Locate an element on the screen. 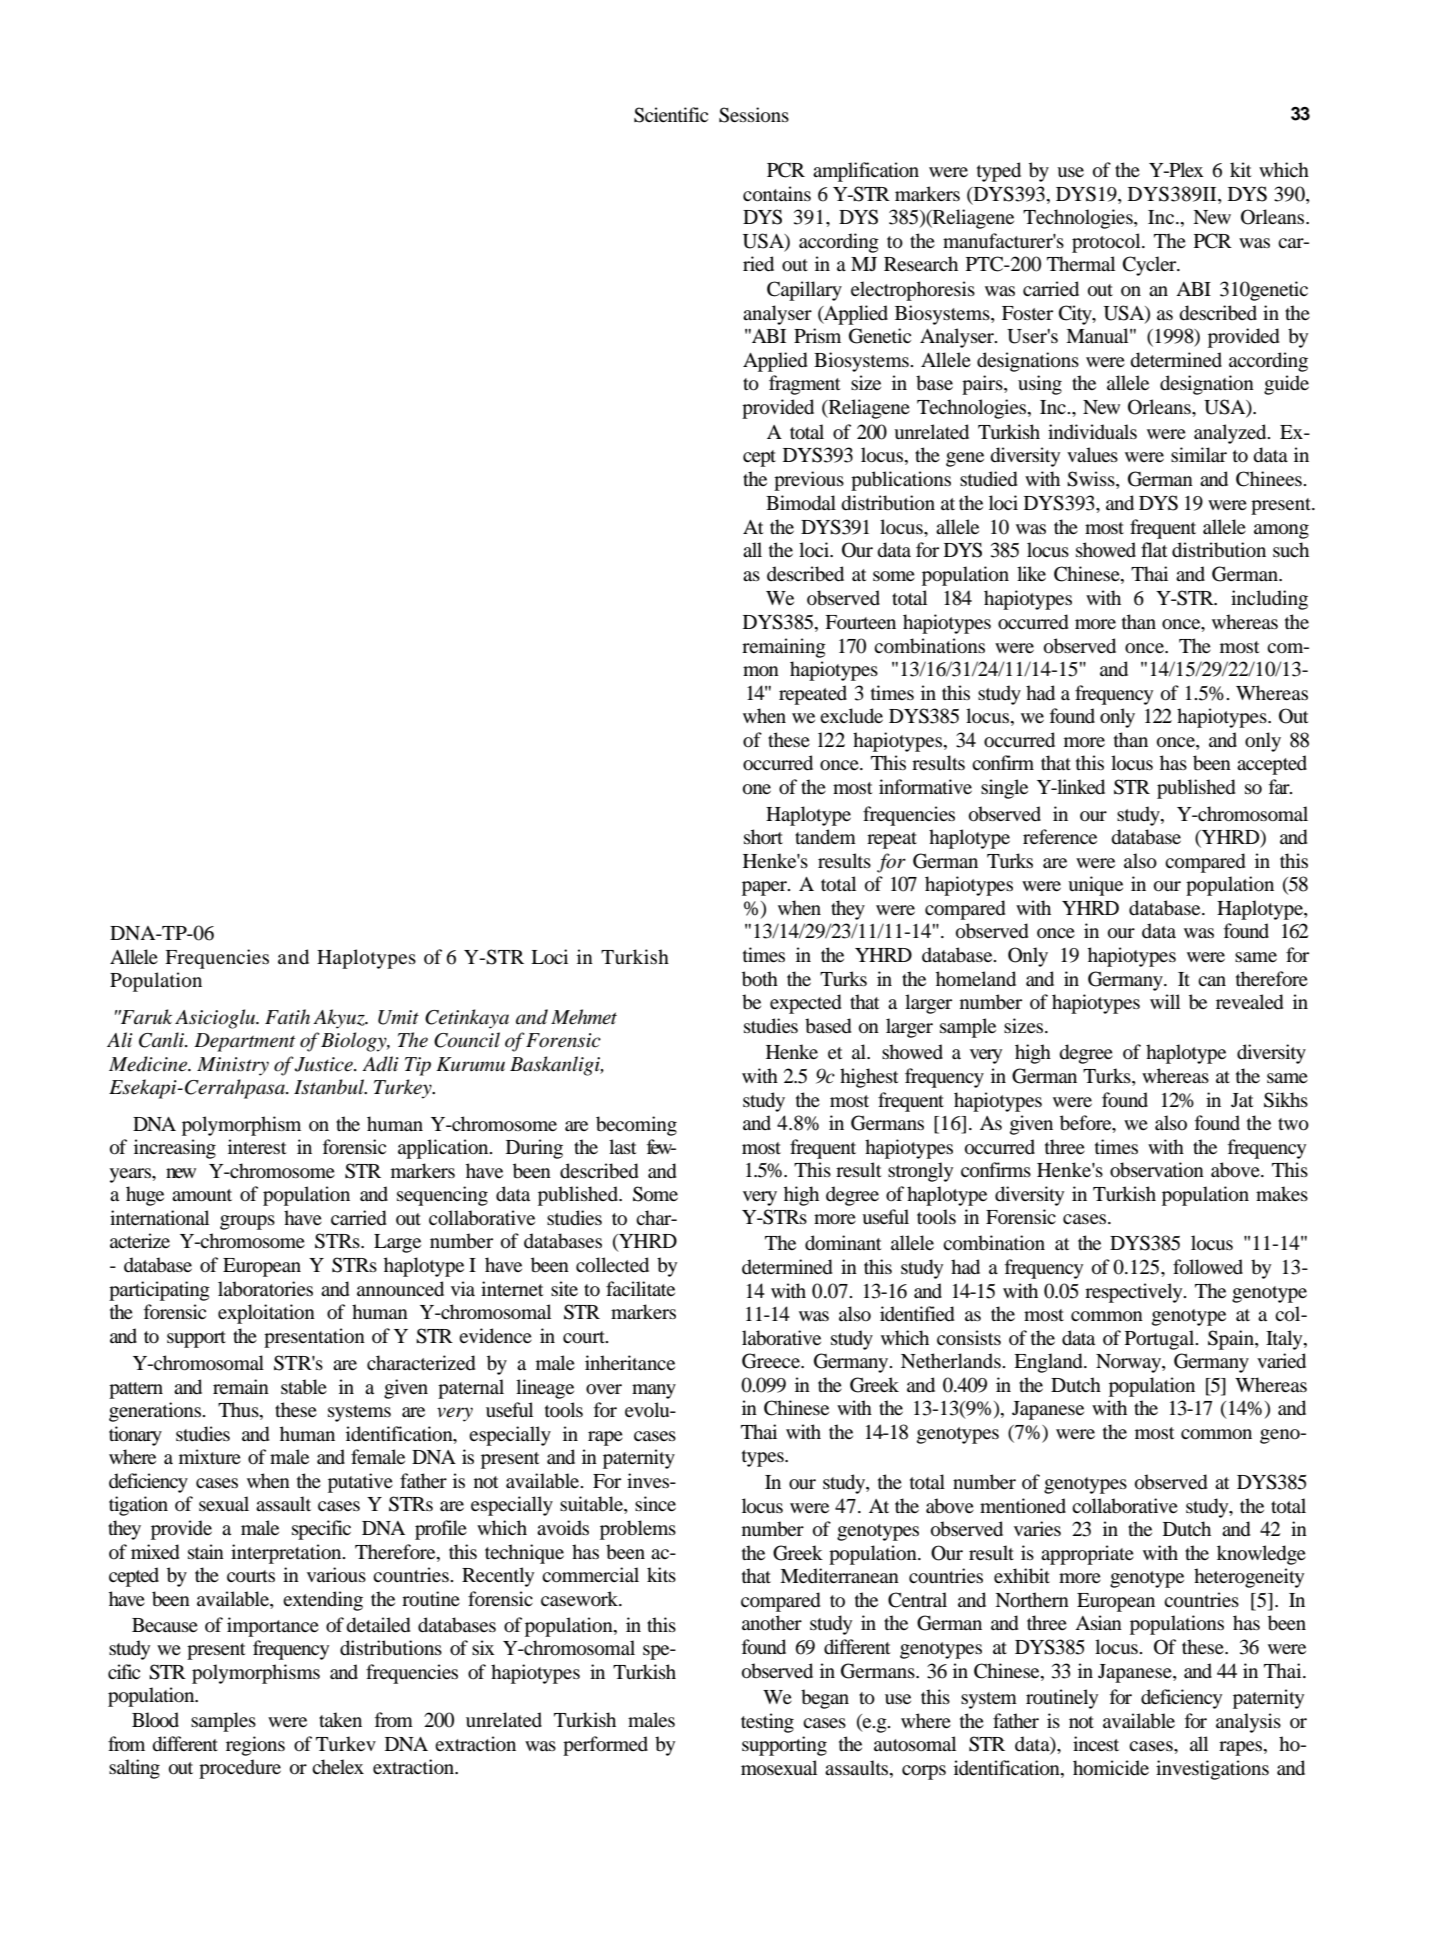 Image resolution: width=1433 pixels, height=1945 pixels. short is located at coordinates (763, 837).
